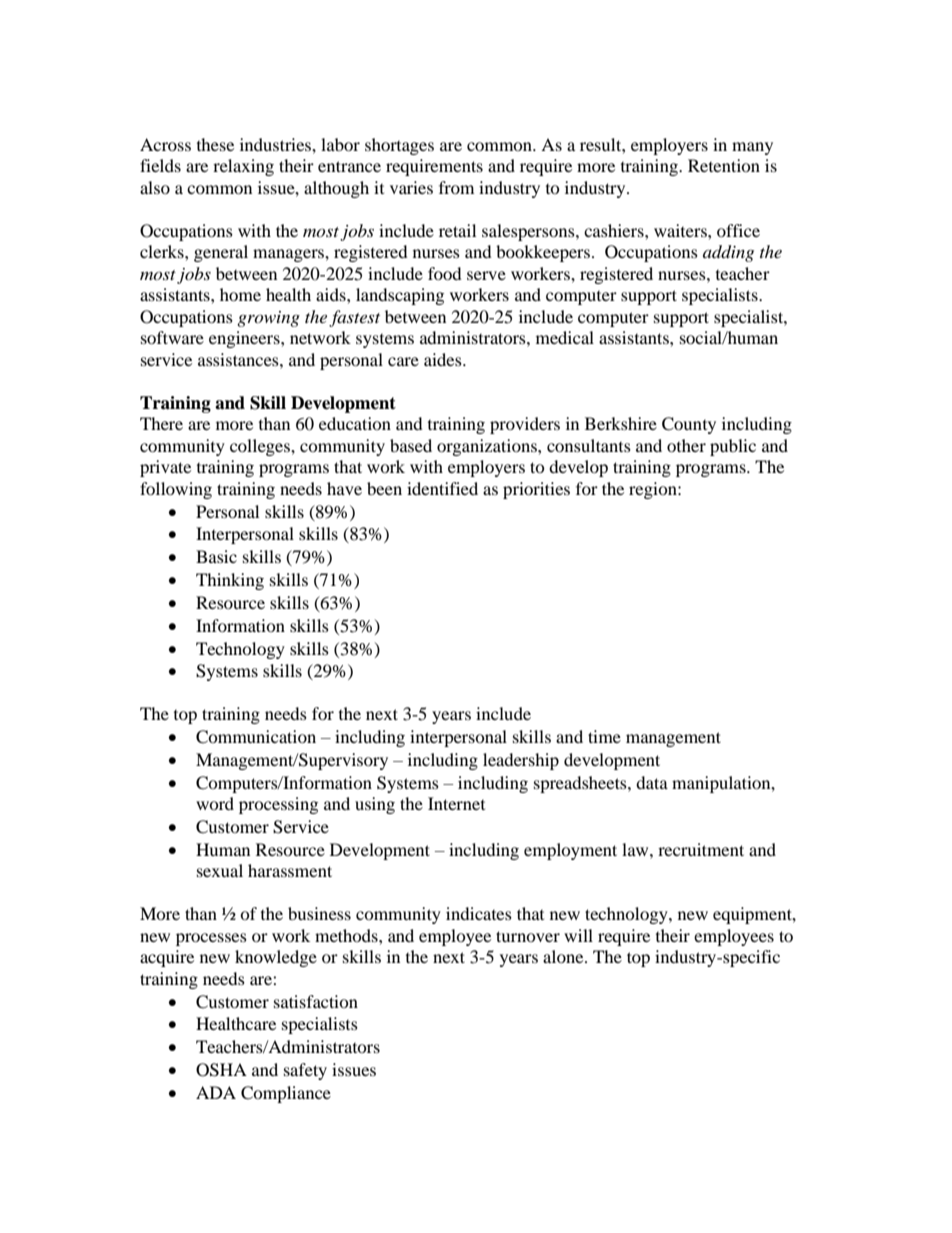 Image resolution: width=952 pixels, height=1233 pixels. What do you see at coordinates (261, 447) in the screenshot?
I see `colleges` at bounding box center [261, 447].
